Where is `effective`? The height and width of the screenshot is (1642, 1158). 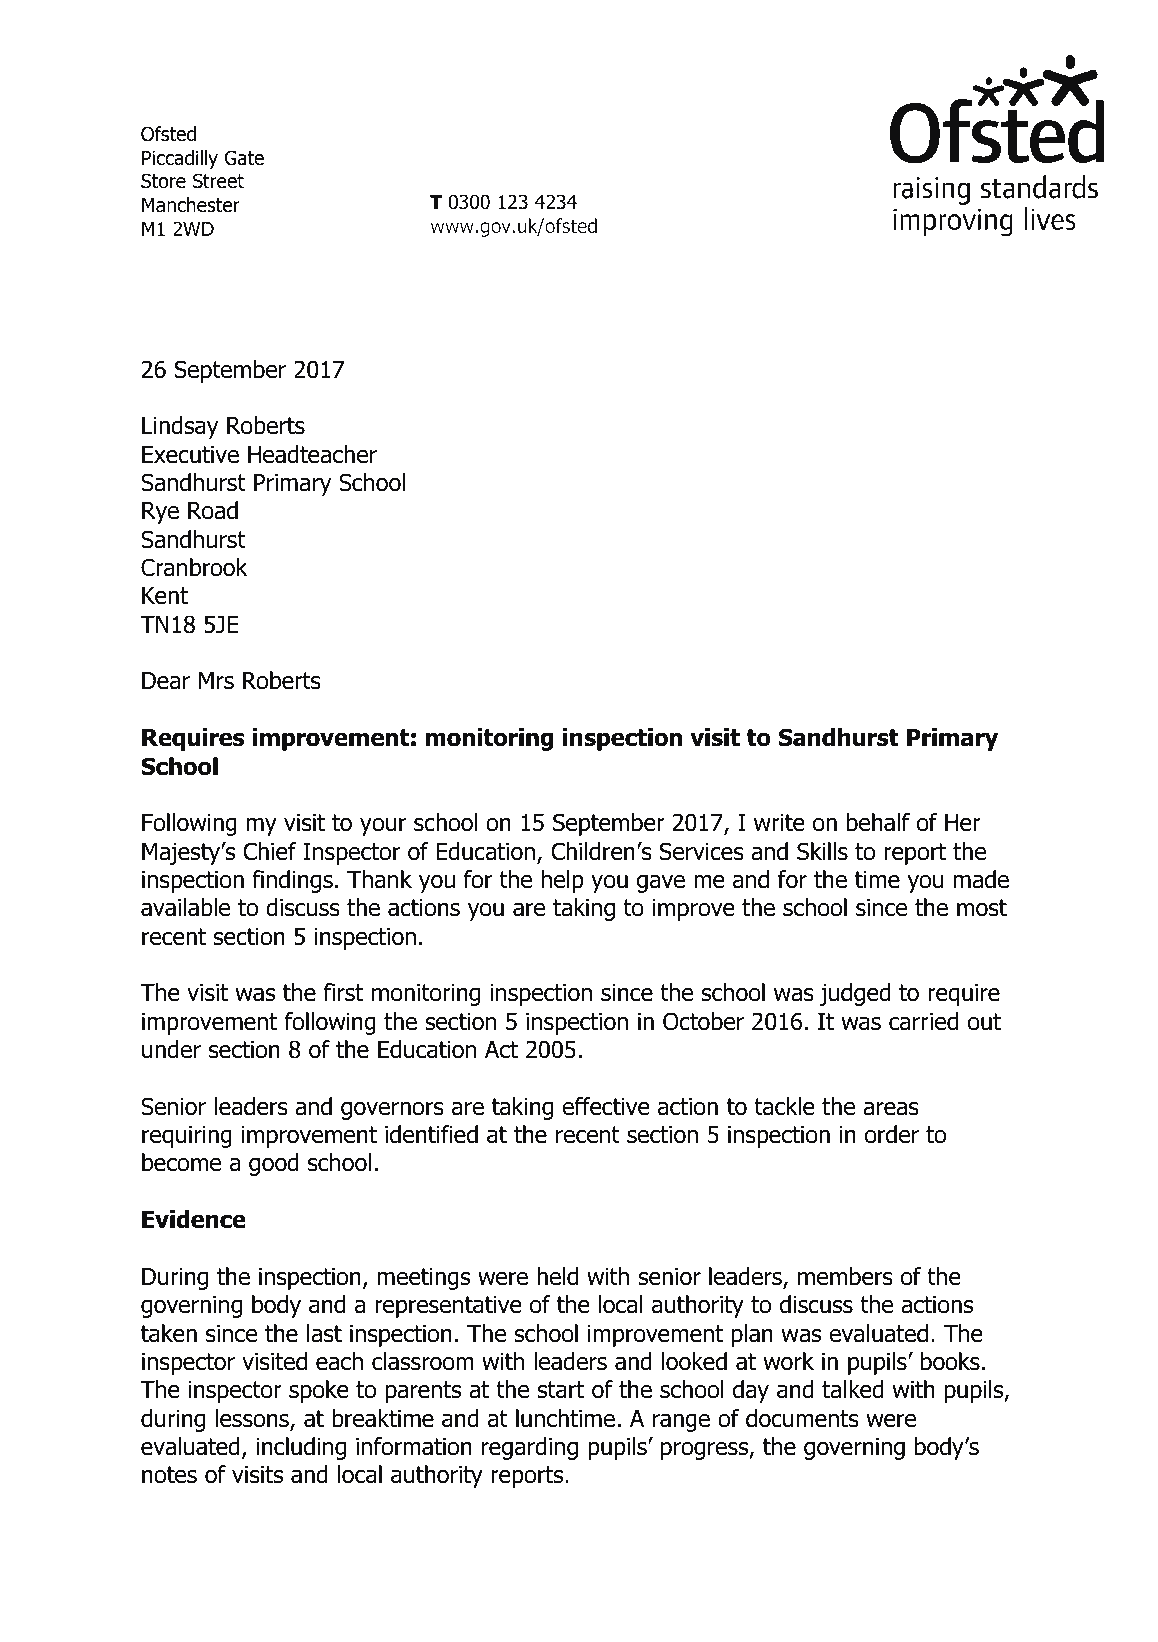 effective is located at coordinates (606, 1106).
